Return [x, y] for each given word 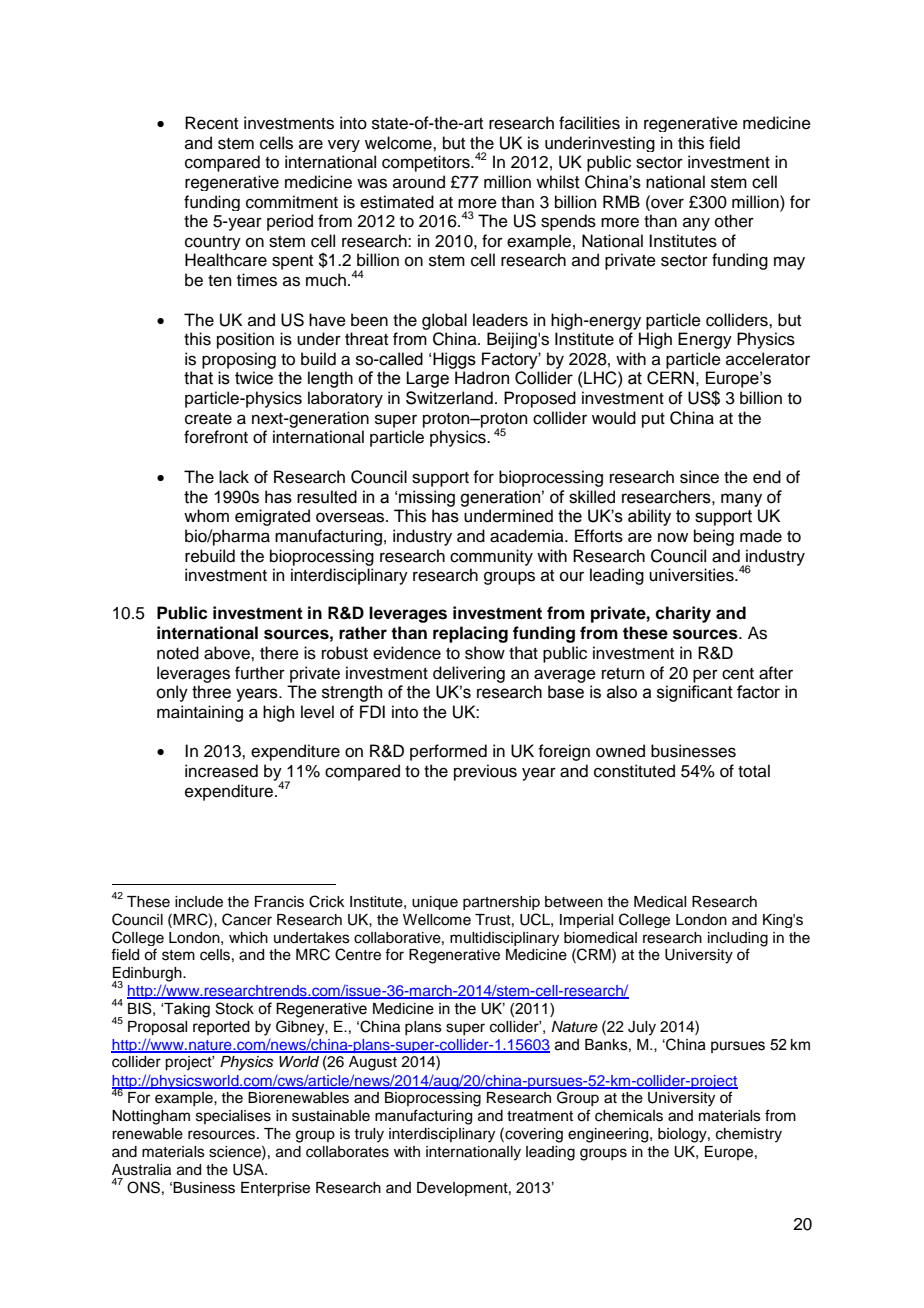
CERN [670, 378]
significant [695, 693]
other [734, 221]
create [208, 419]
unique [435, 903]
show [485, 653]
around [419, 182]
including [738, 939]
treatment [540, 1116]
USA [250, 1169]
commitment [292, 202]
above [228, 653]
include [199, 902]
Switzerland [449, 398]
